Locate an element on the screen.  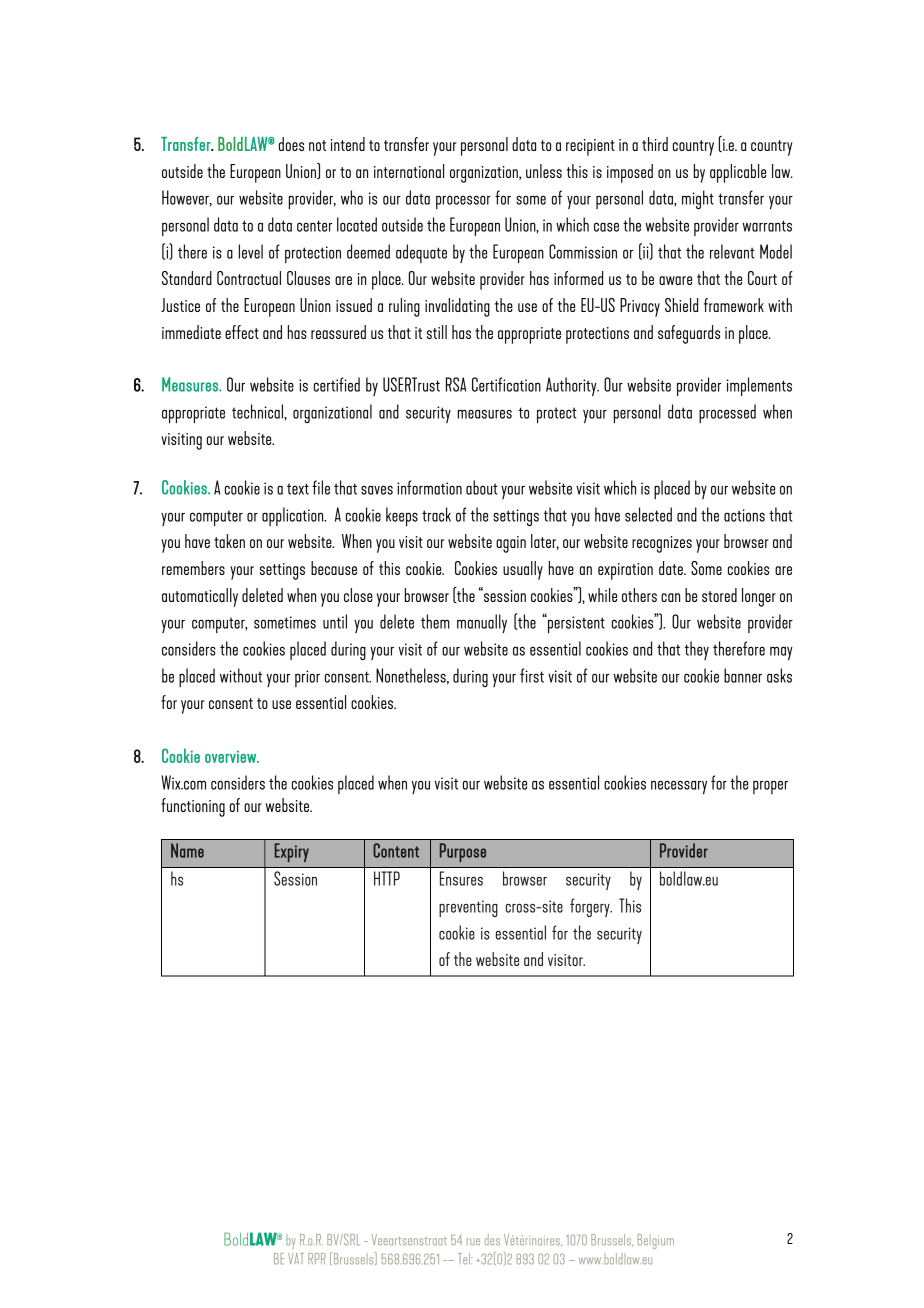
processor is located at coordinates (463, 202).
